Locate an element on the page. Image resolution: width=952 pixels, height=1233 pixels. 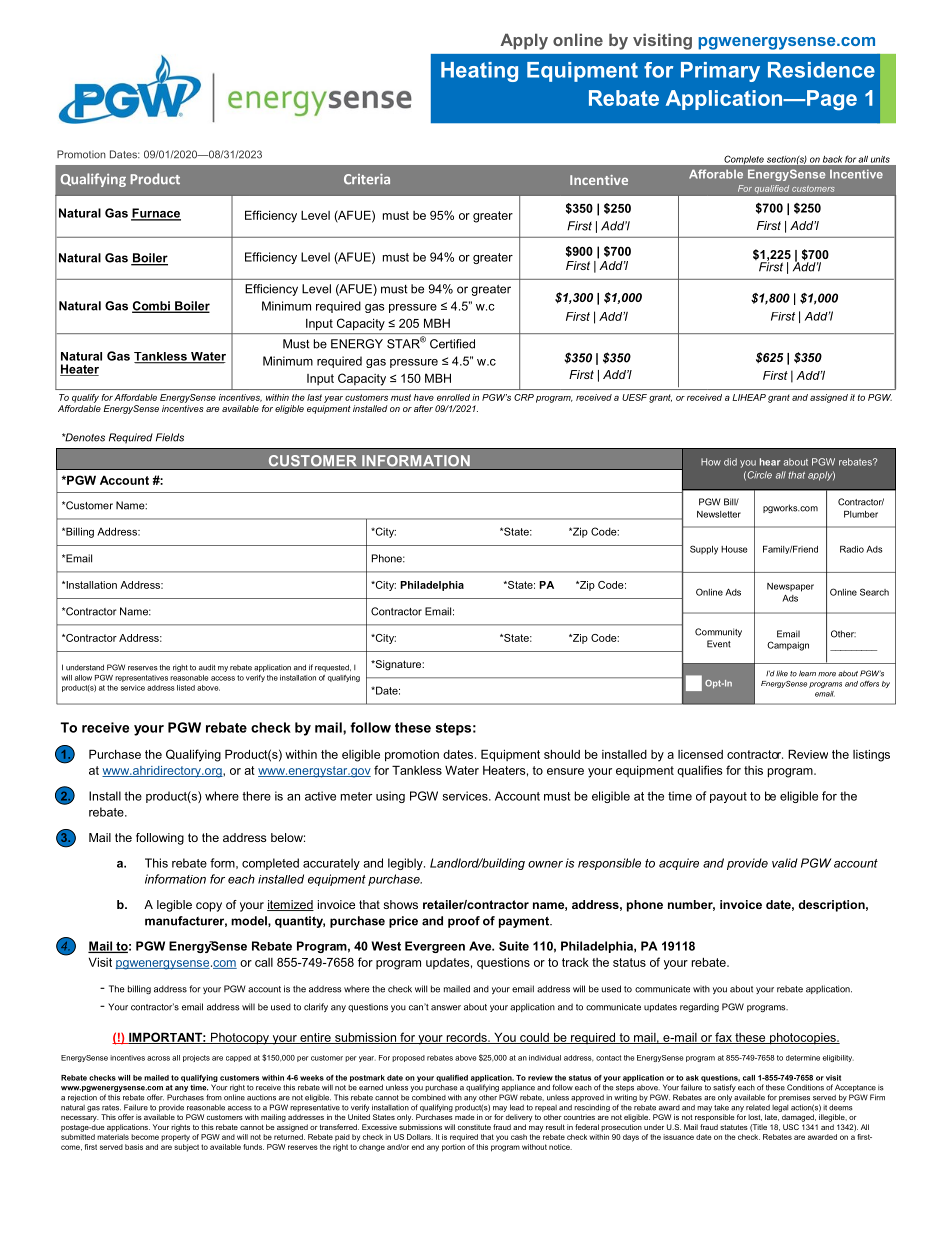
Heating is located at coordinates (479, 72).
